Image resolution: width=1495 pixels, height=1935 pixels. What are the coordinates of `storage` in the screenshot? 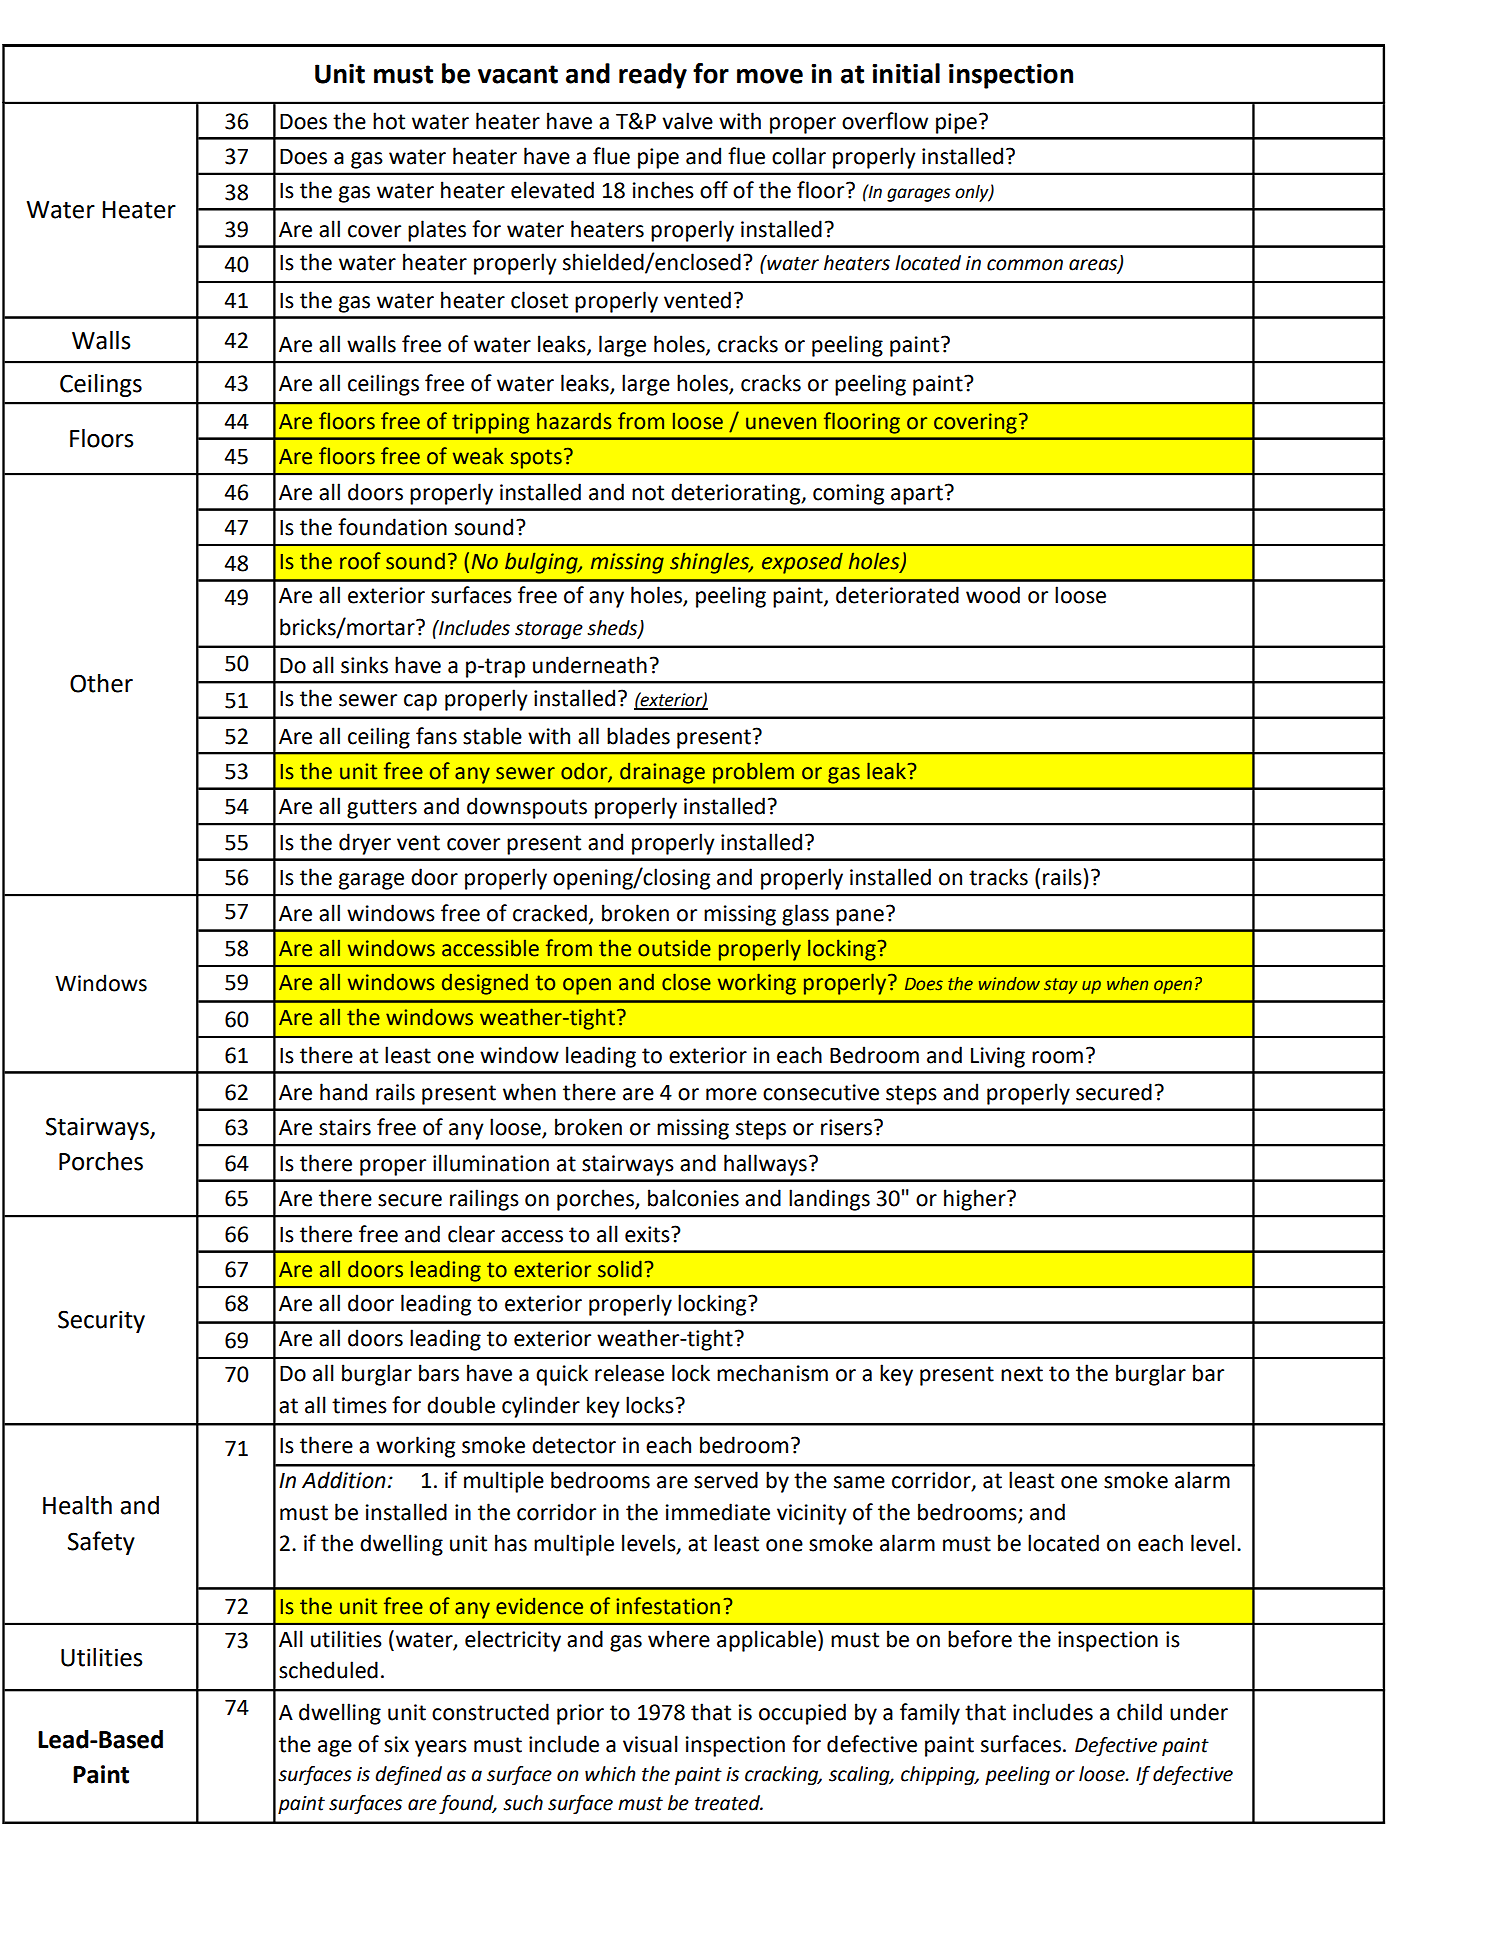 It's located at (549, 630).
